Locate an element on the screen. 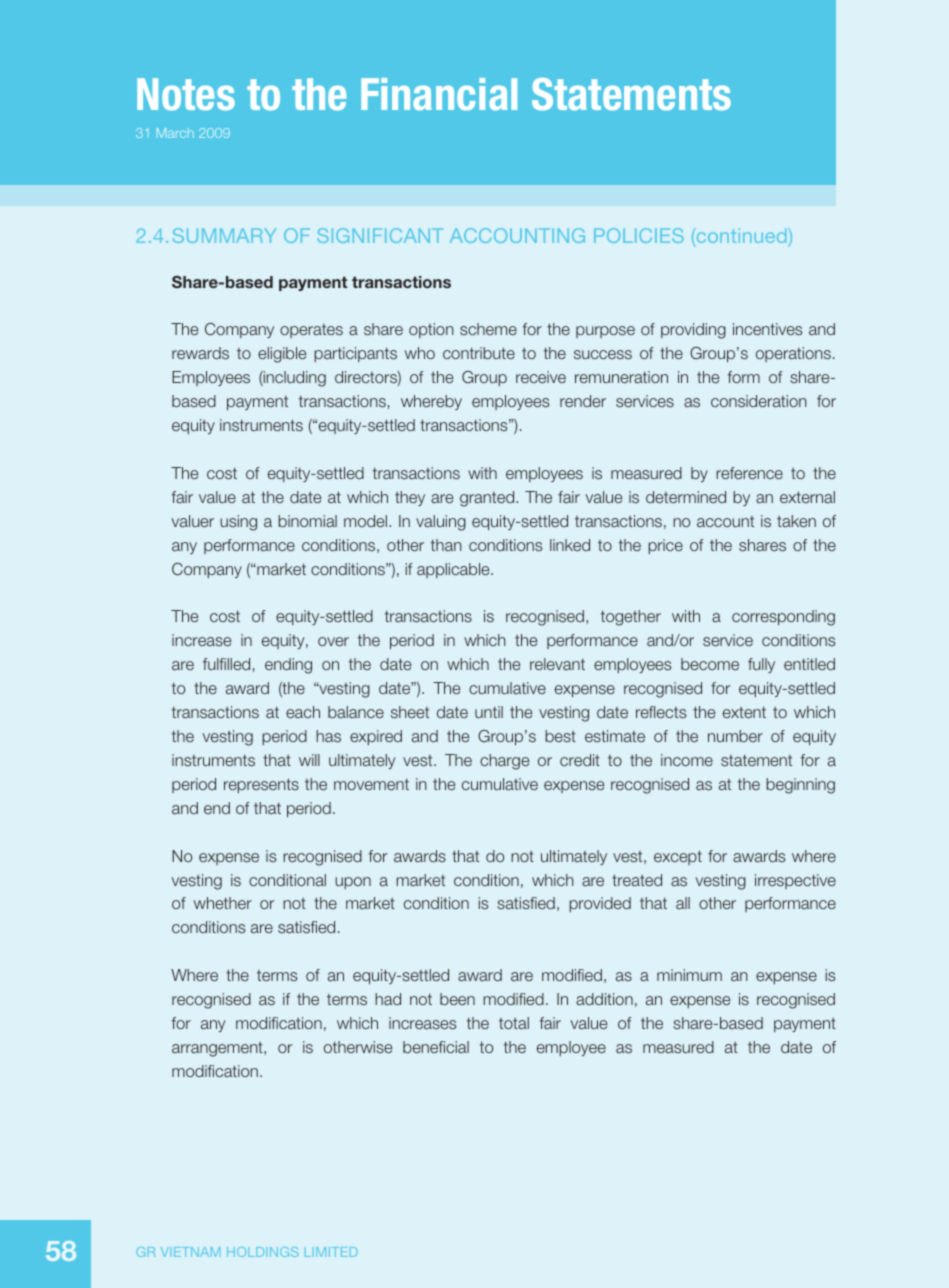  granted is located at coordinates (488, 499).
